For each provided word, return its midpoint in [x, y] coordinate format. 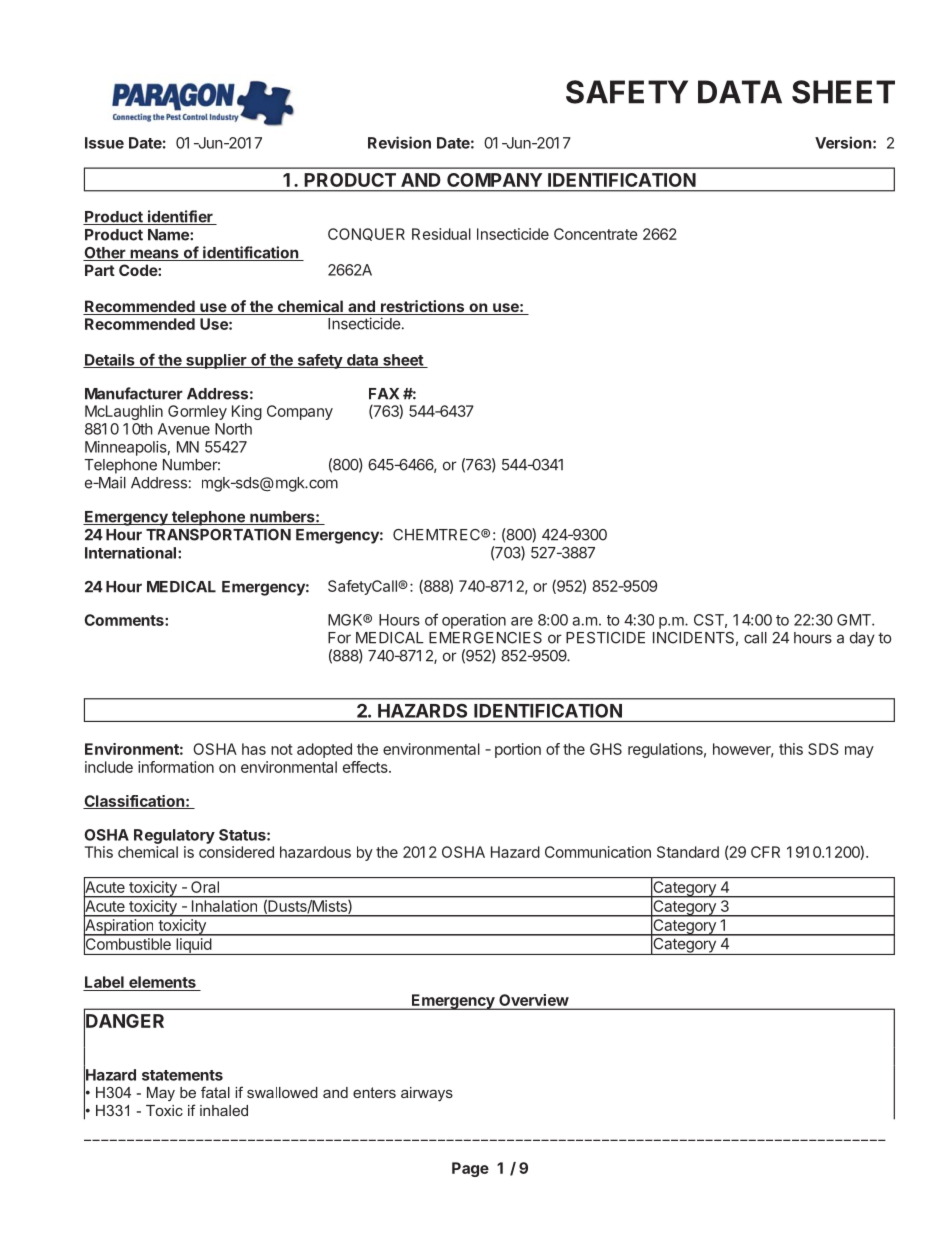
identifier [180, 217]
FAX [384, 394]
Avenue [184, 429]
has [254, 749]
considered [236, 852]
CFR [765, 852]
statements [182, 1075]
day [862, 639]
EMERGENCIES [485, 638]
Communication [598, 852]
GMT [855, 620]
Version [843, 142]
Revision [399, 142]
